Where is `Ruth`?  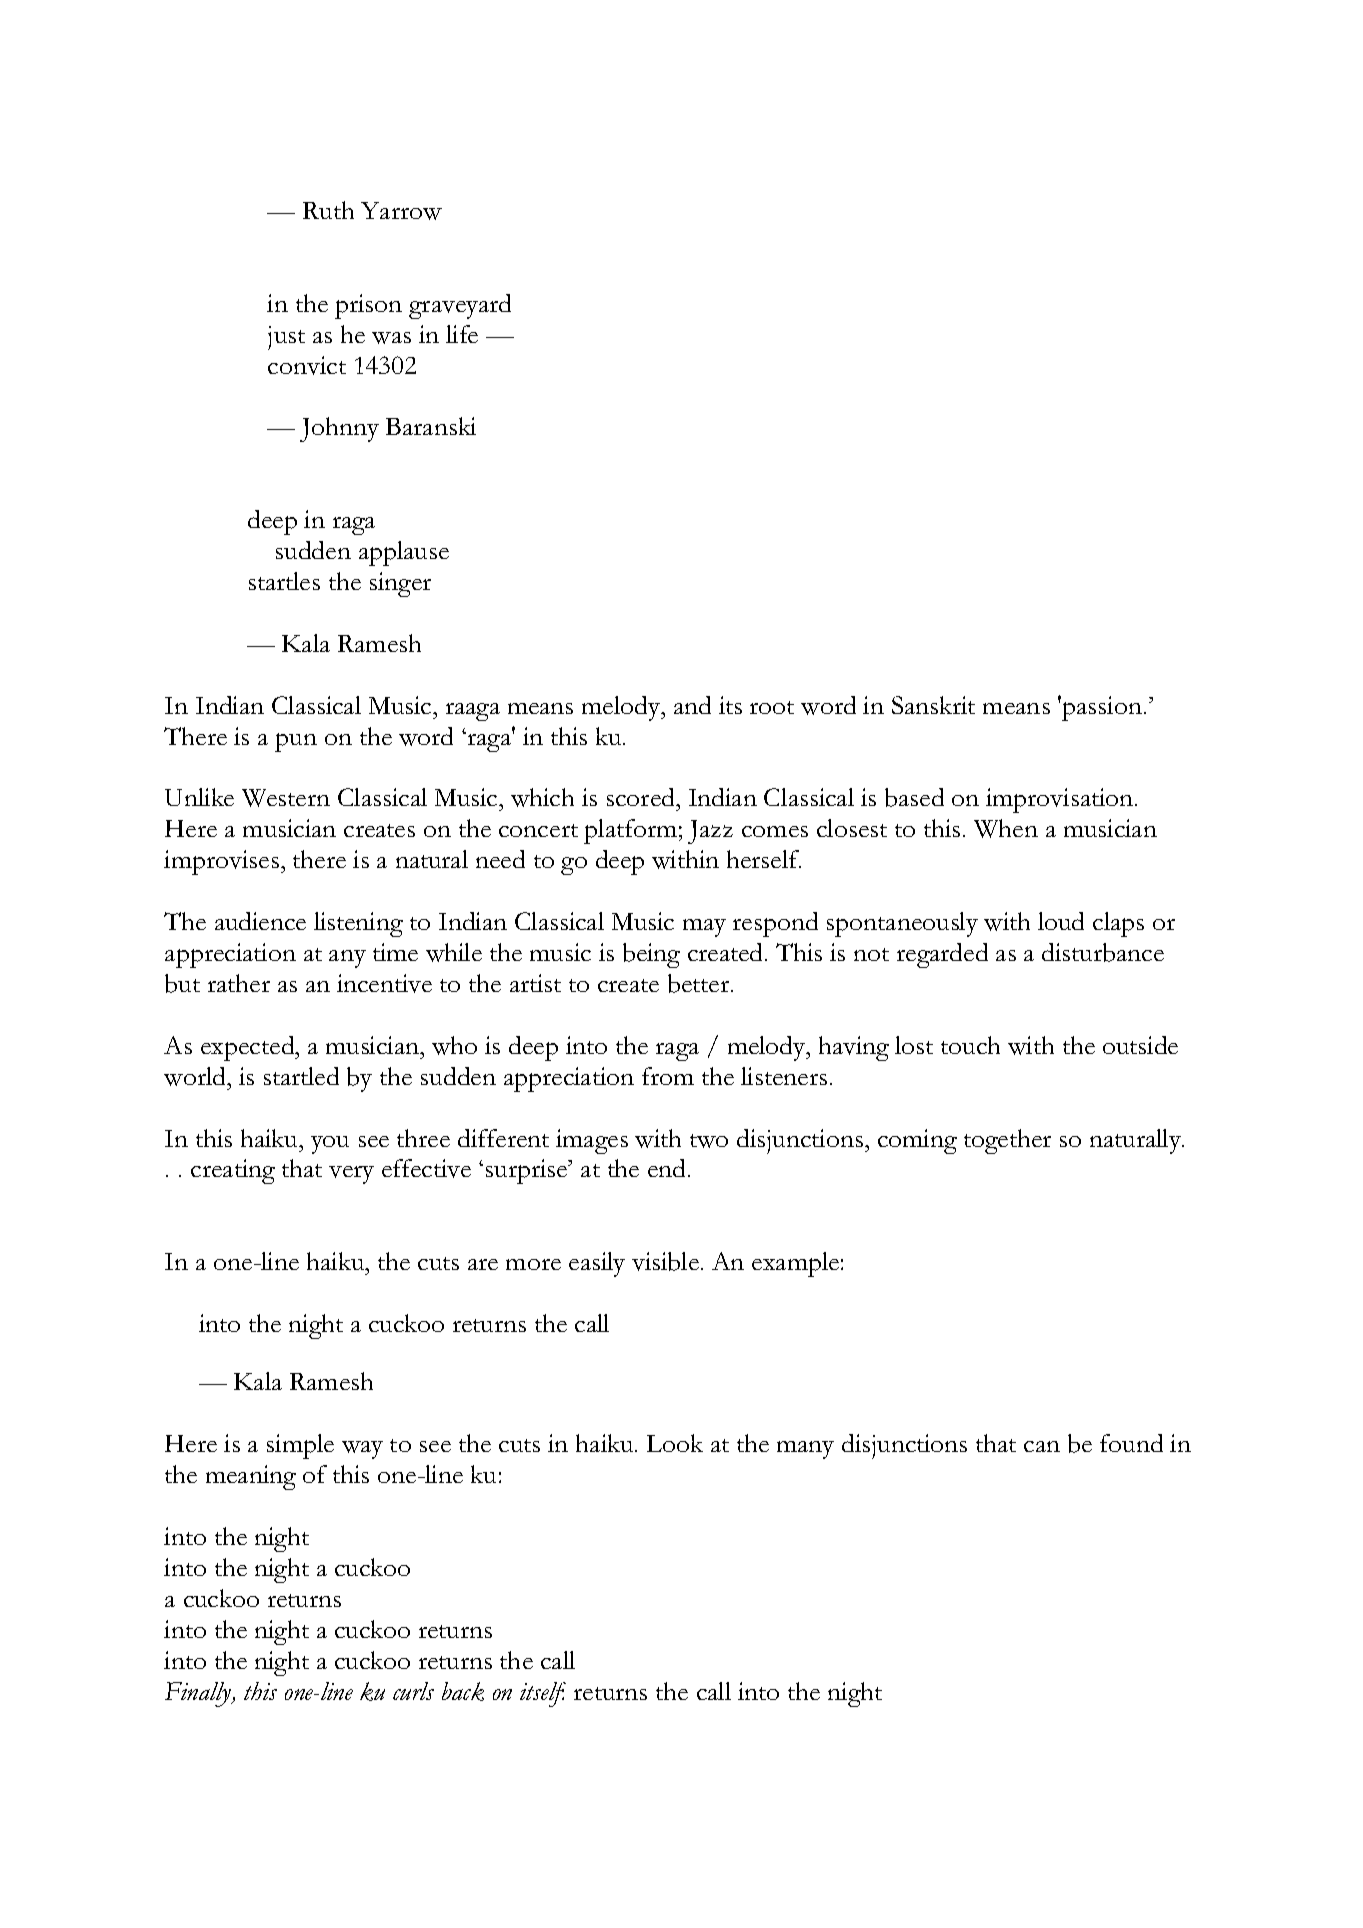
Ruth is located at coordinates (328, 210).
